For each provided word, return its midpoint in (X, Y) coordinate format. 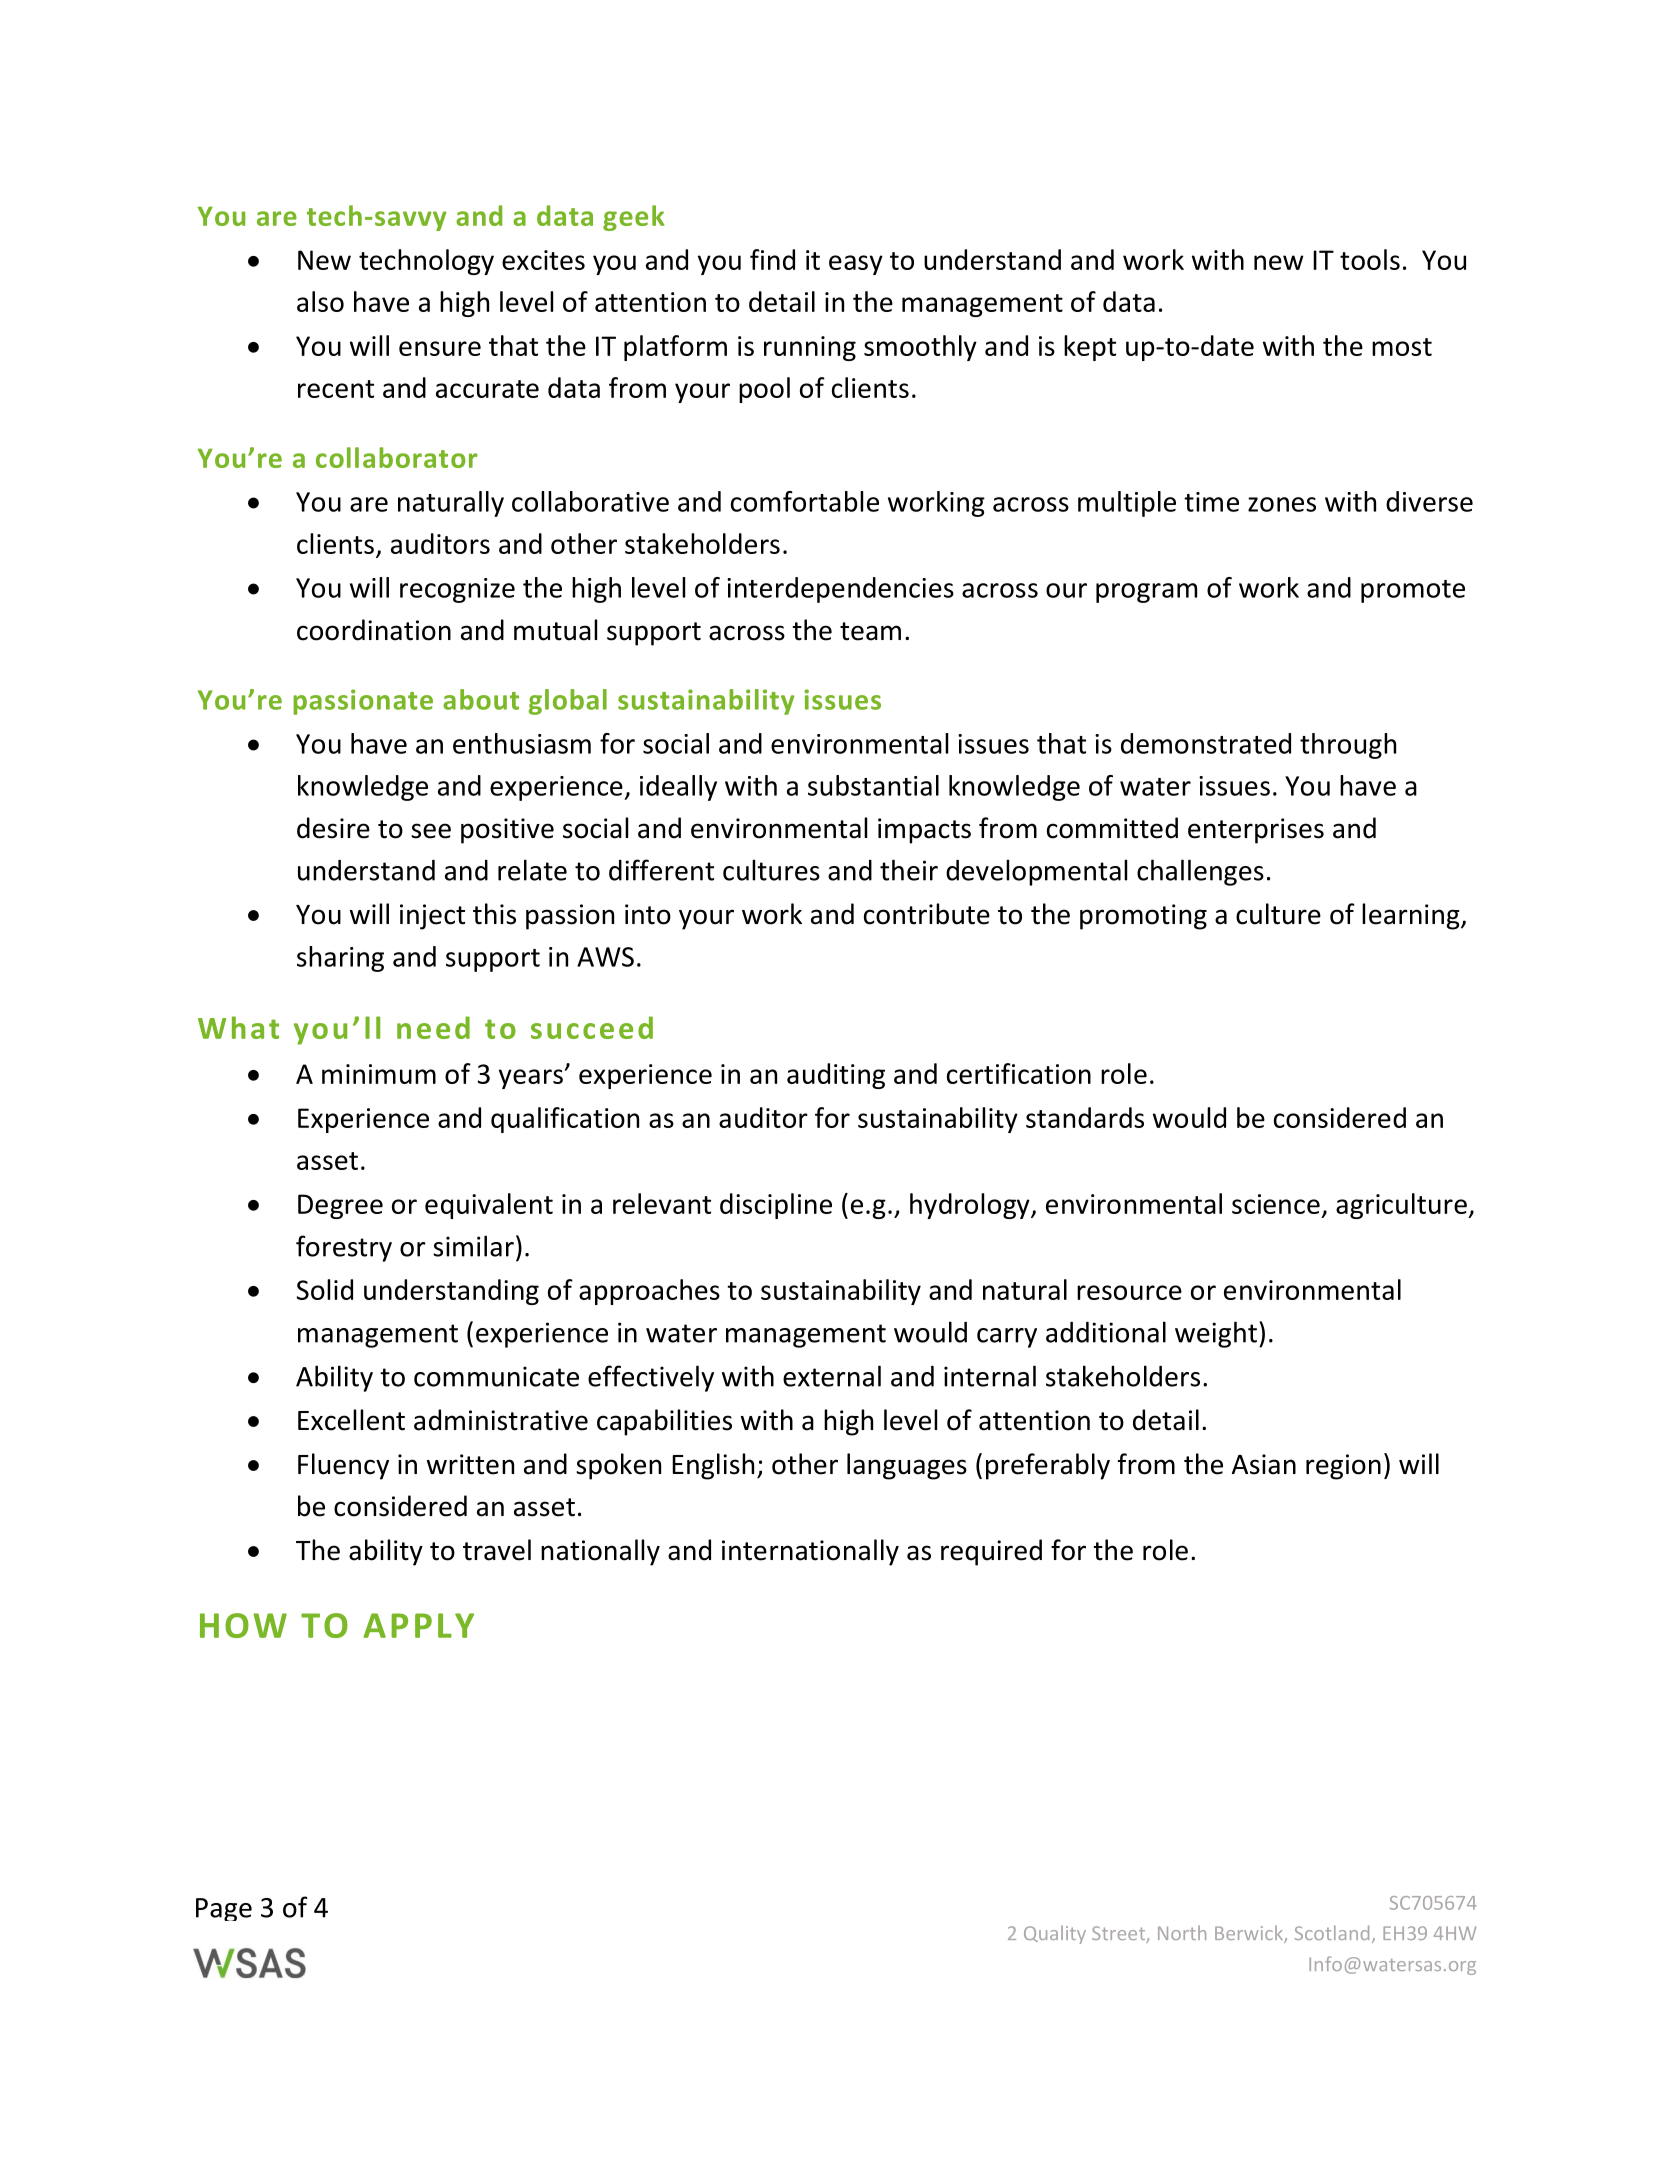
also (320, 301)
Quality (1055, 1934)
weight (1216, 1334)
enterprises (1256, 831)
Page (224, 1909)
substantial (873, 785)
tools (1370, 259)
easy (856, 265)
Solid (325, 1289)
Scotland (1332, 1932)
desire (333, 828)
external (832, 1376)
